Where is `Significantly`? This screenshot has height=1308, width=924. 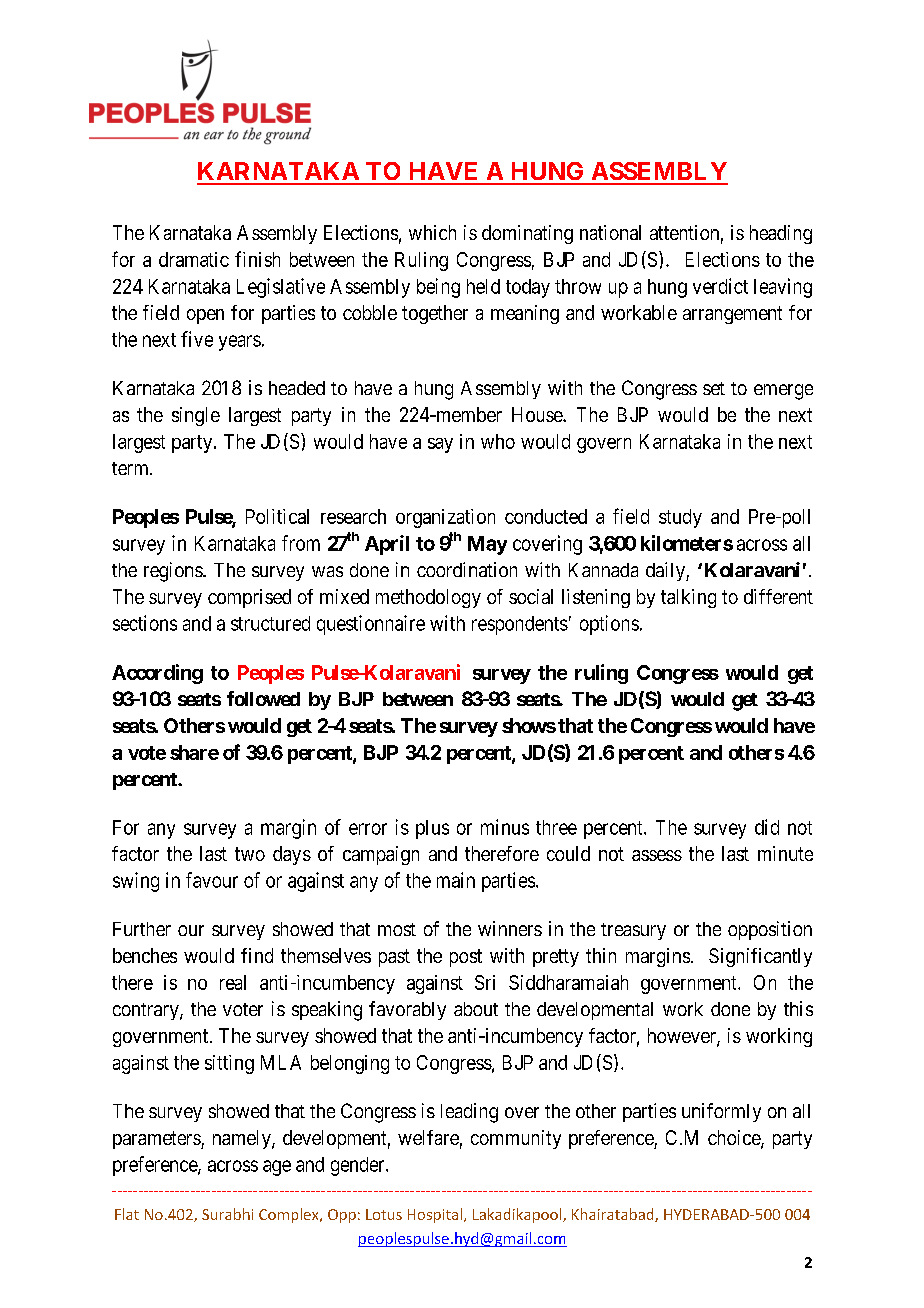
Significantly is located at coordinates (760, 957).
